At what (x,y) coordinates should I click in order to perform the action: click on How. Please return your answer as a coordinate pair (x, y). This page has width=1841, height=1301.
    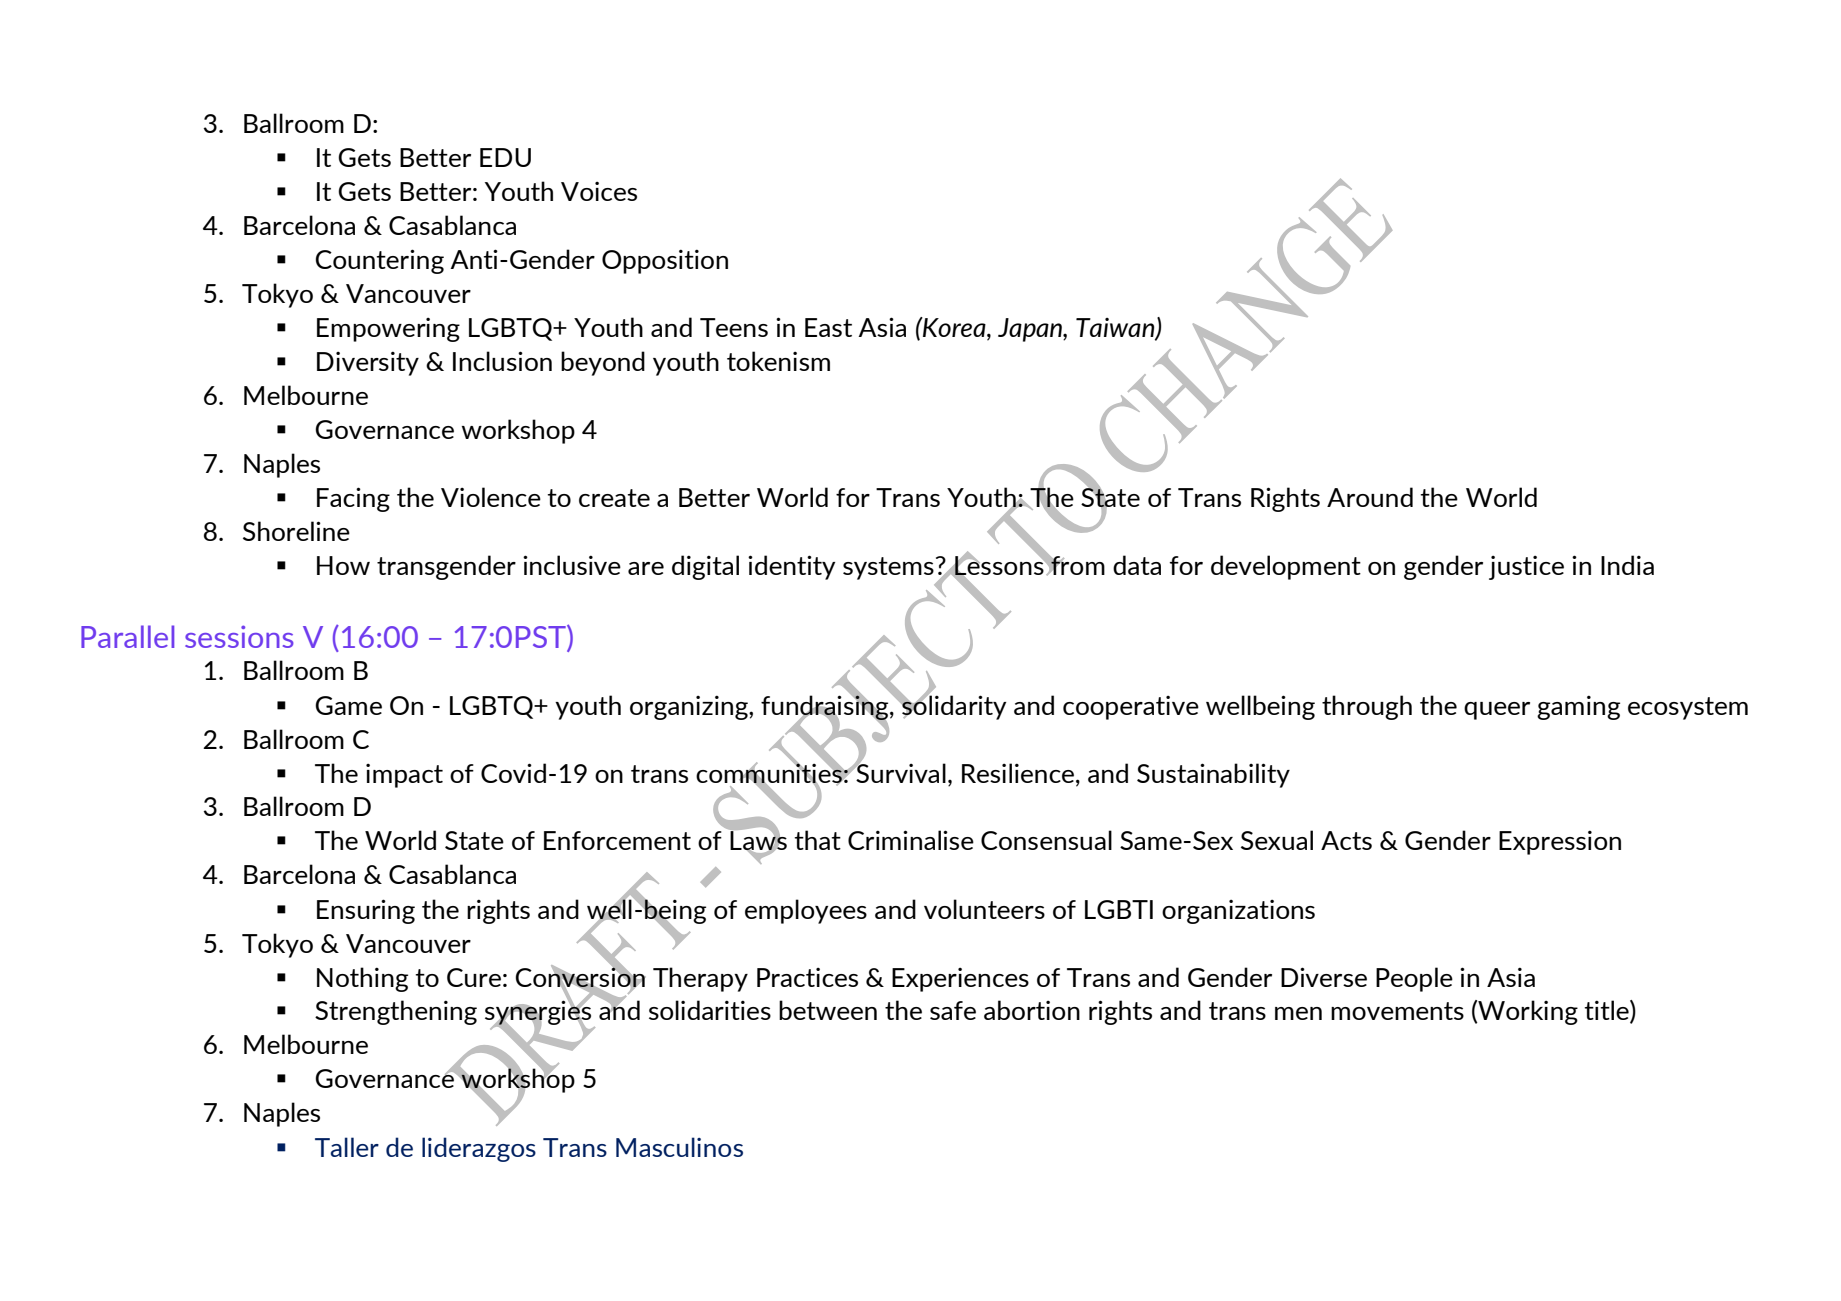
    Looking at the image, I should click on (343, 565).
